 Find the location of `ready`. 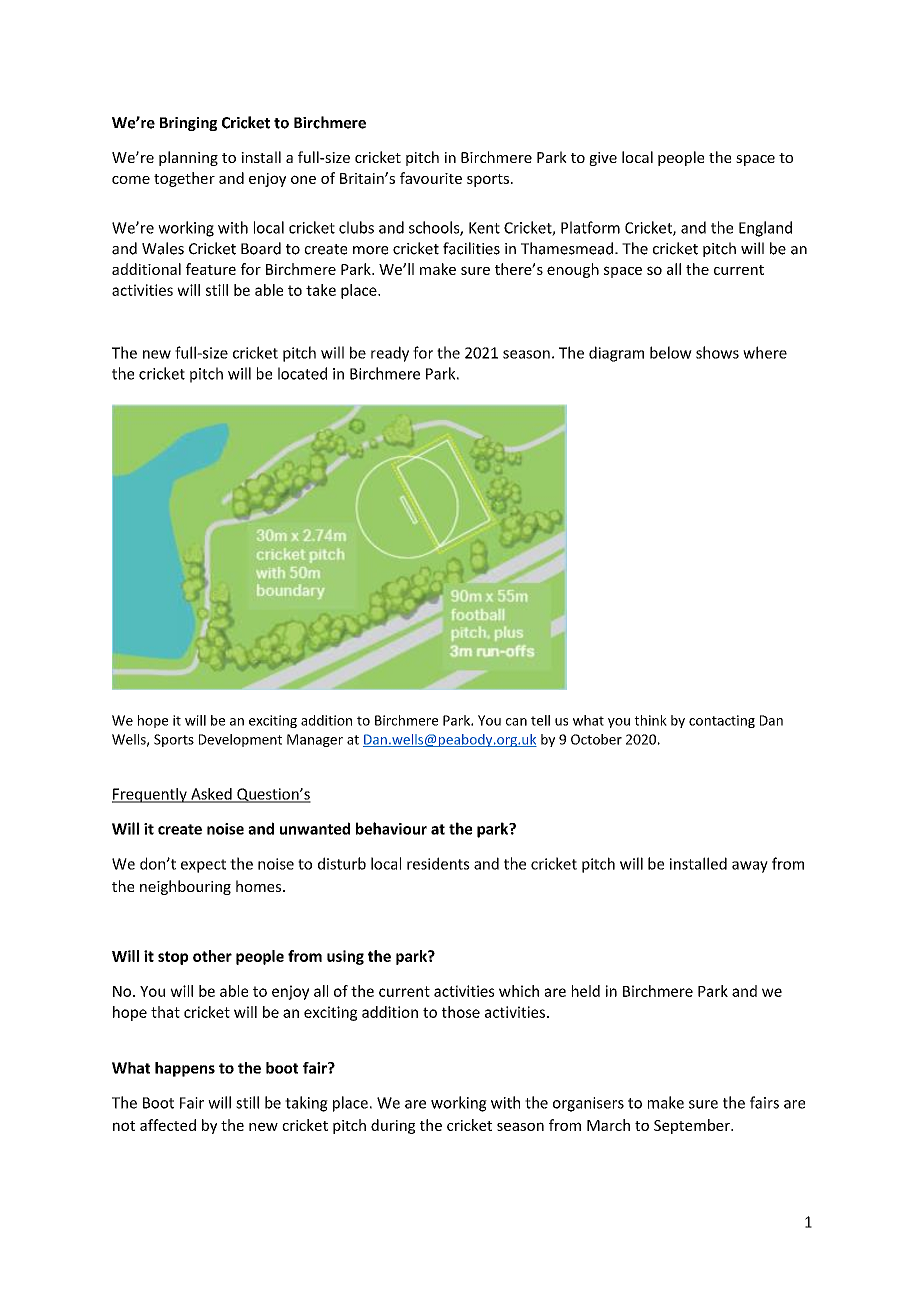

ready is located at coordinates (390, 354).
